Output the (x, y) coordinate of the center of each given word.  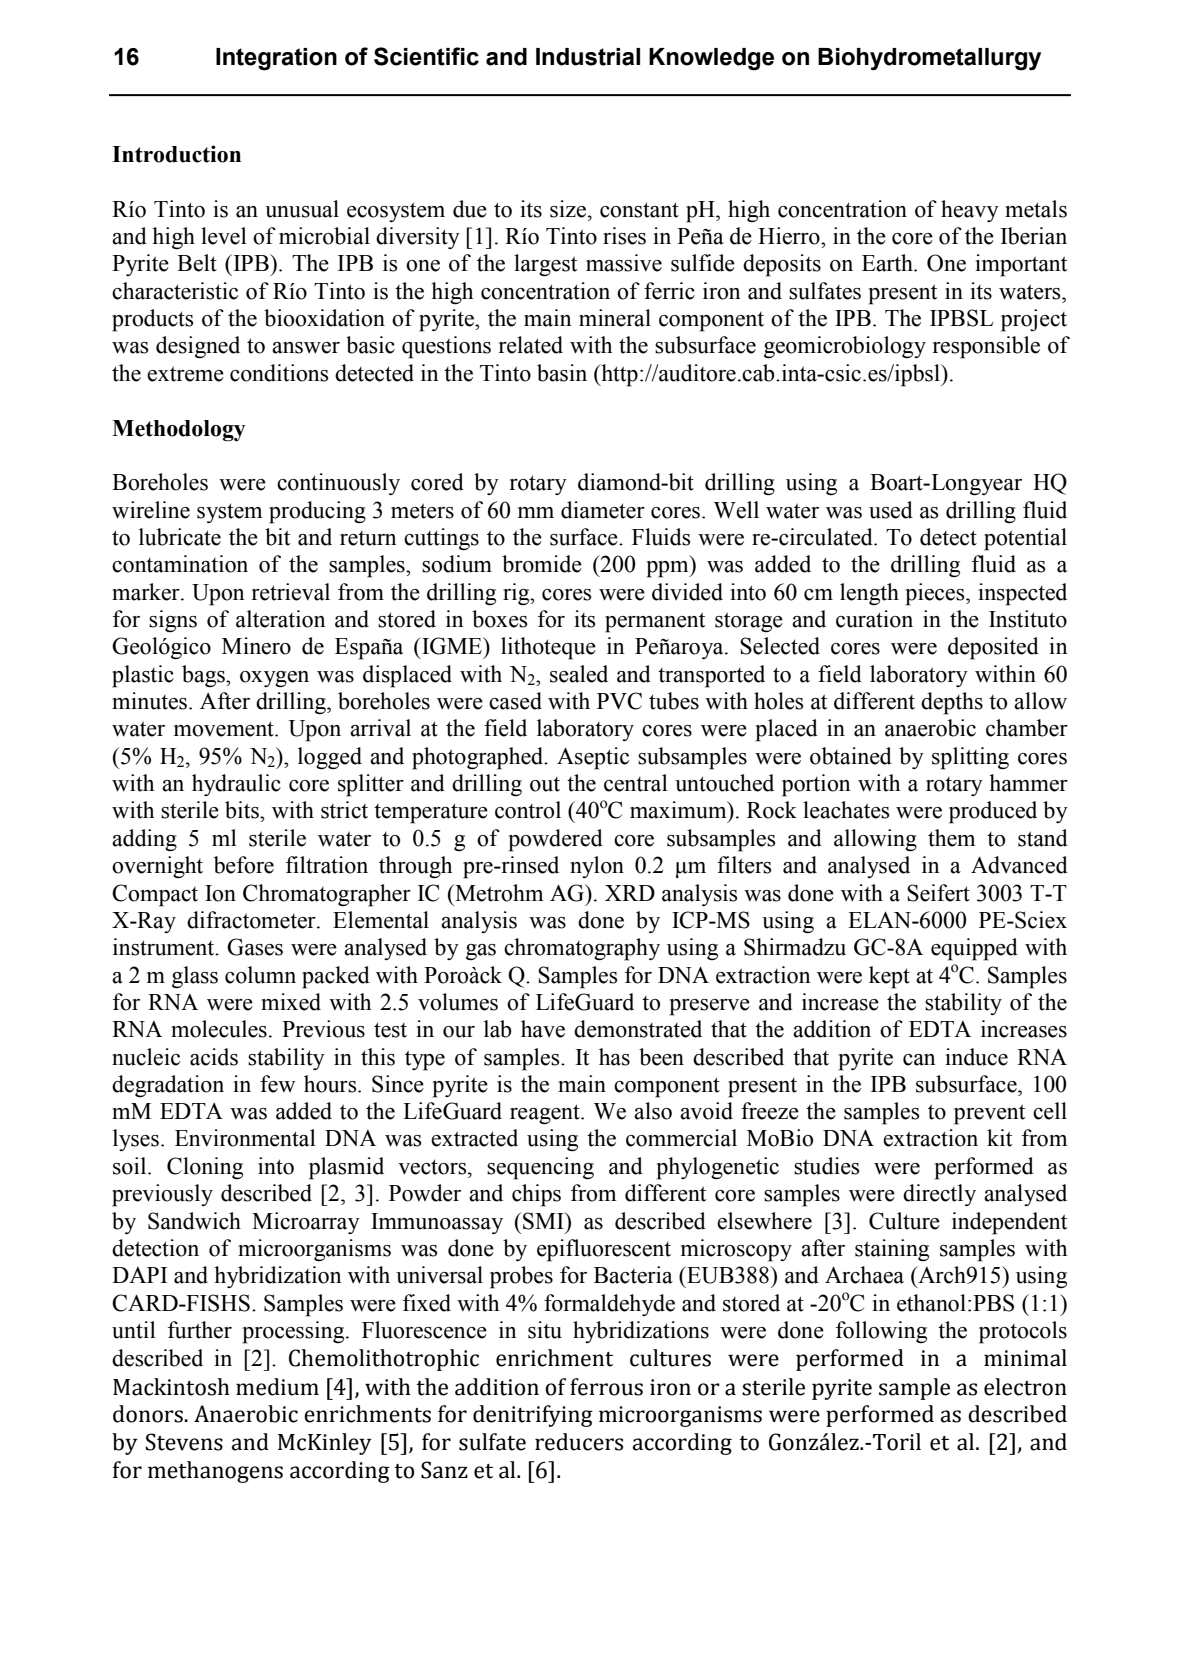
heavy (970, 211)
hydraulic (236, 785)
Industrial (588, 57)
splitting (970, 758)
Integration (276, 59)
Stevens (184, 1442)
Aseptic (593, 758)
